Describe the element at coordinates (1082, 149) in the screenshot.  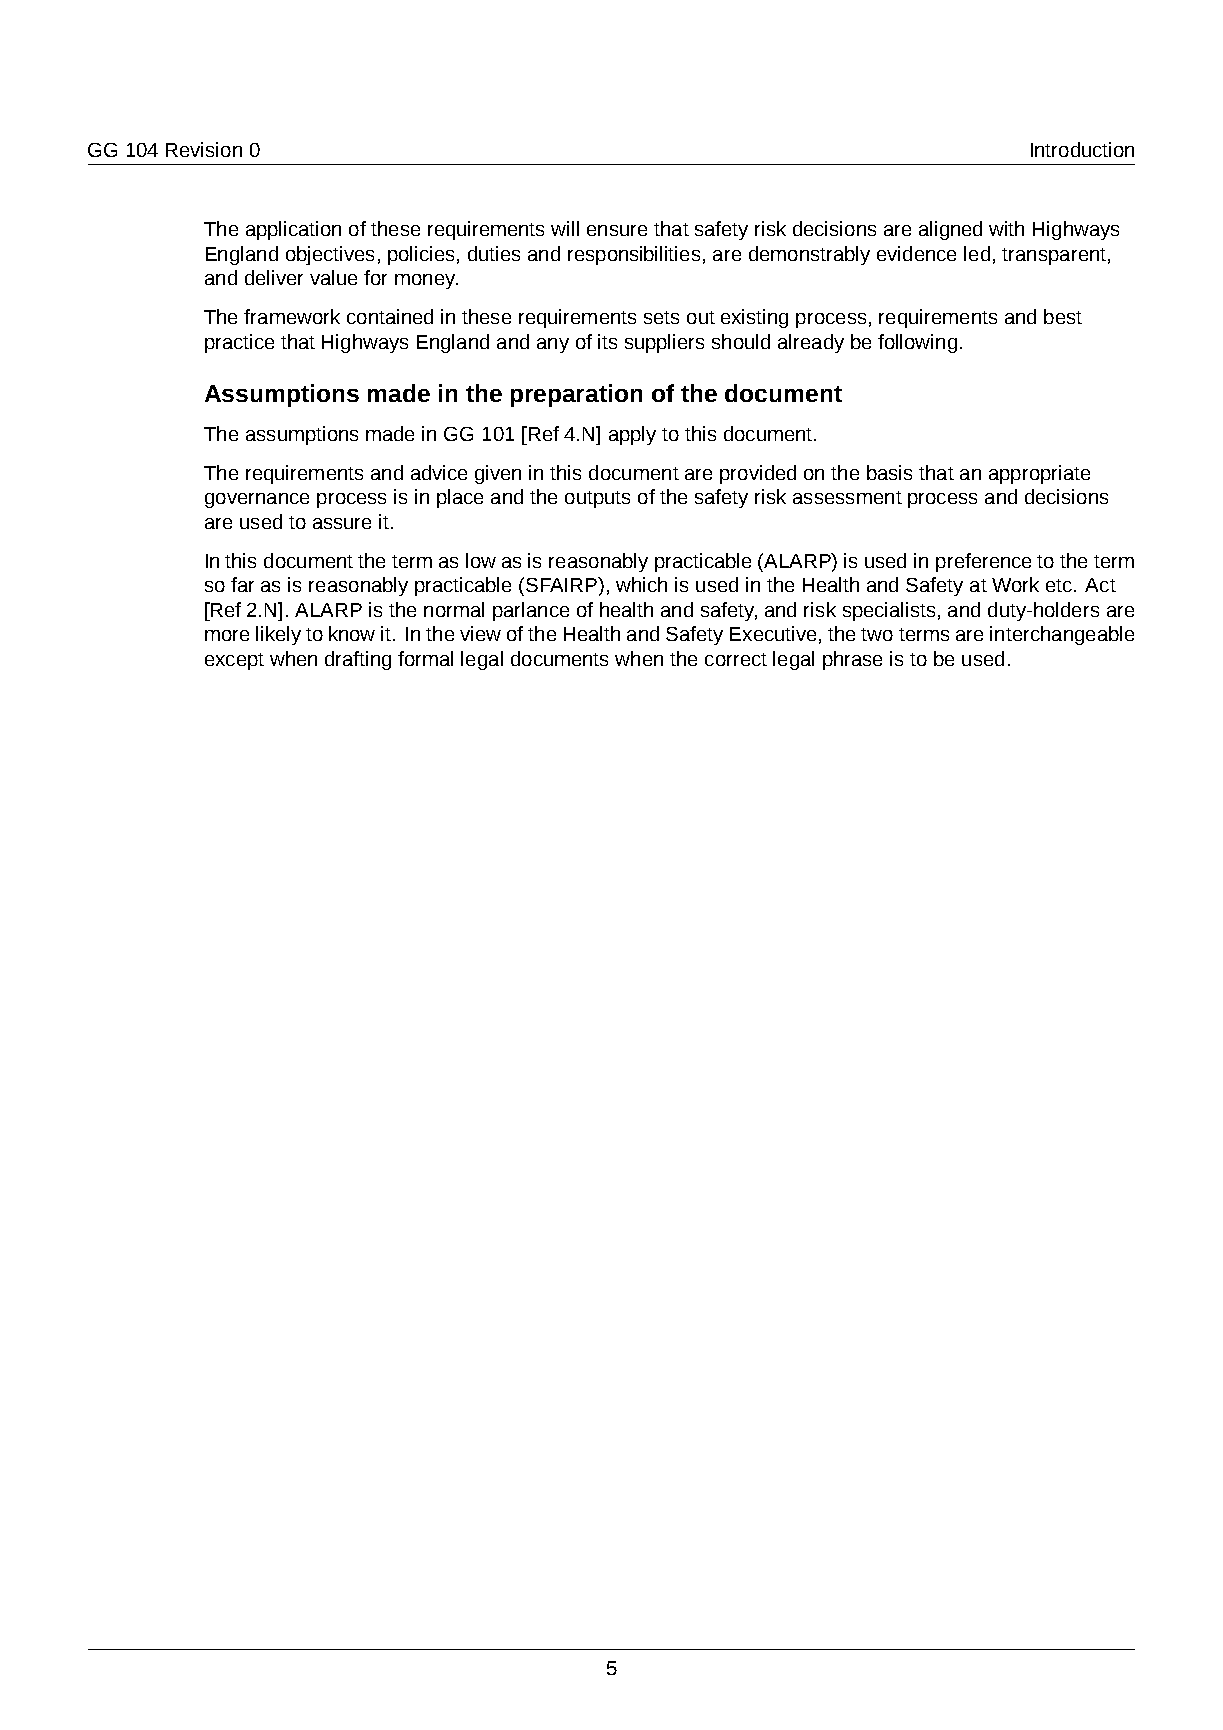
I see `Introduction` at that location.
